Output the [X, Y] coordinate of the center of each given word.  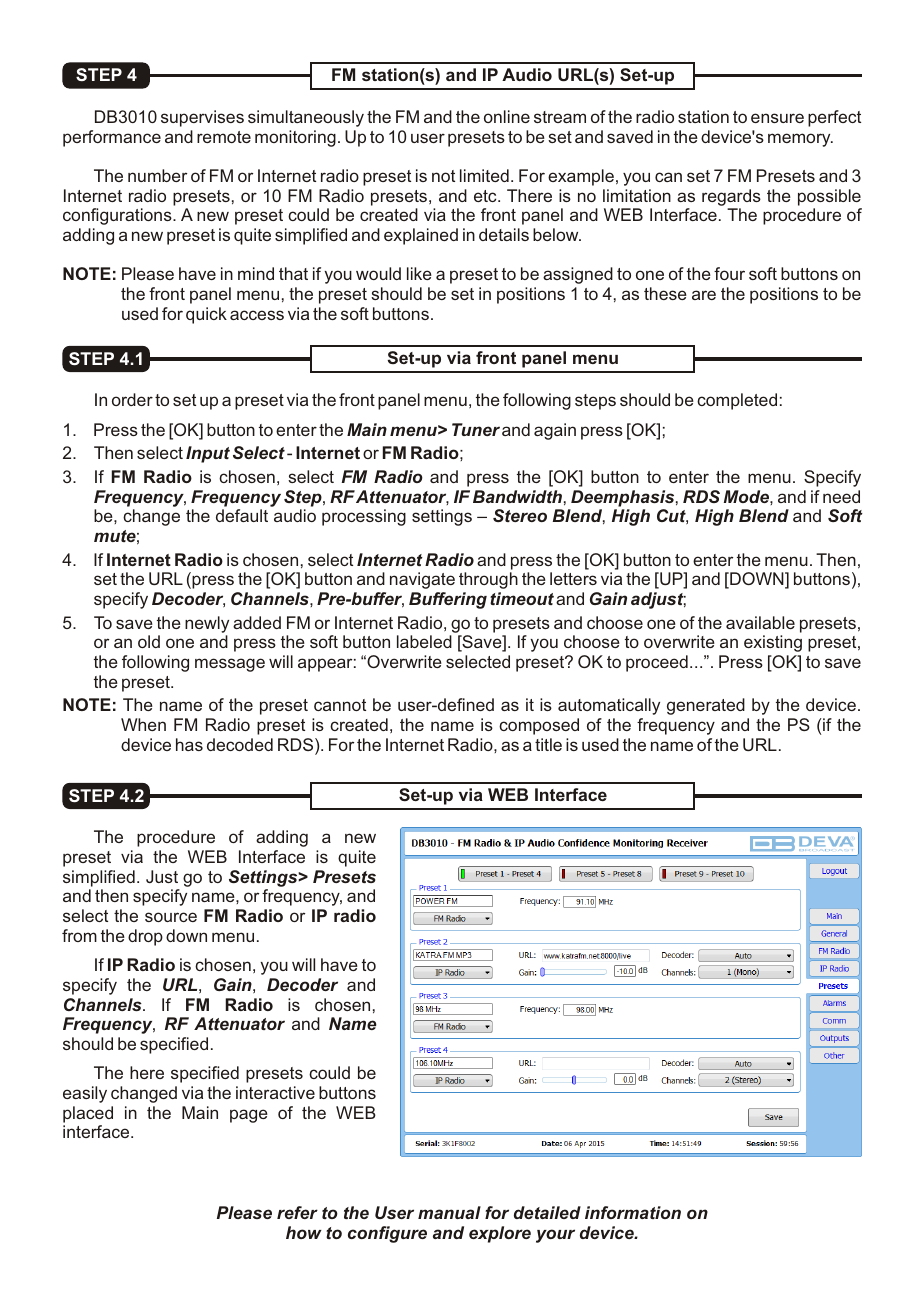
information [633, 1212]
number [157, 175]
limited [484, 175]
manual [449, 1212]
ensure [777, 118]
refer [297, 1212]
